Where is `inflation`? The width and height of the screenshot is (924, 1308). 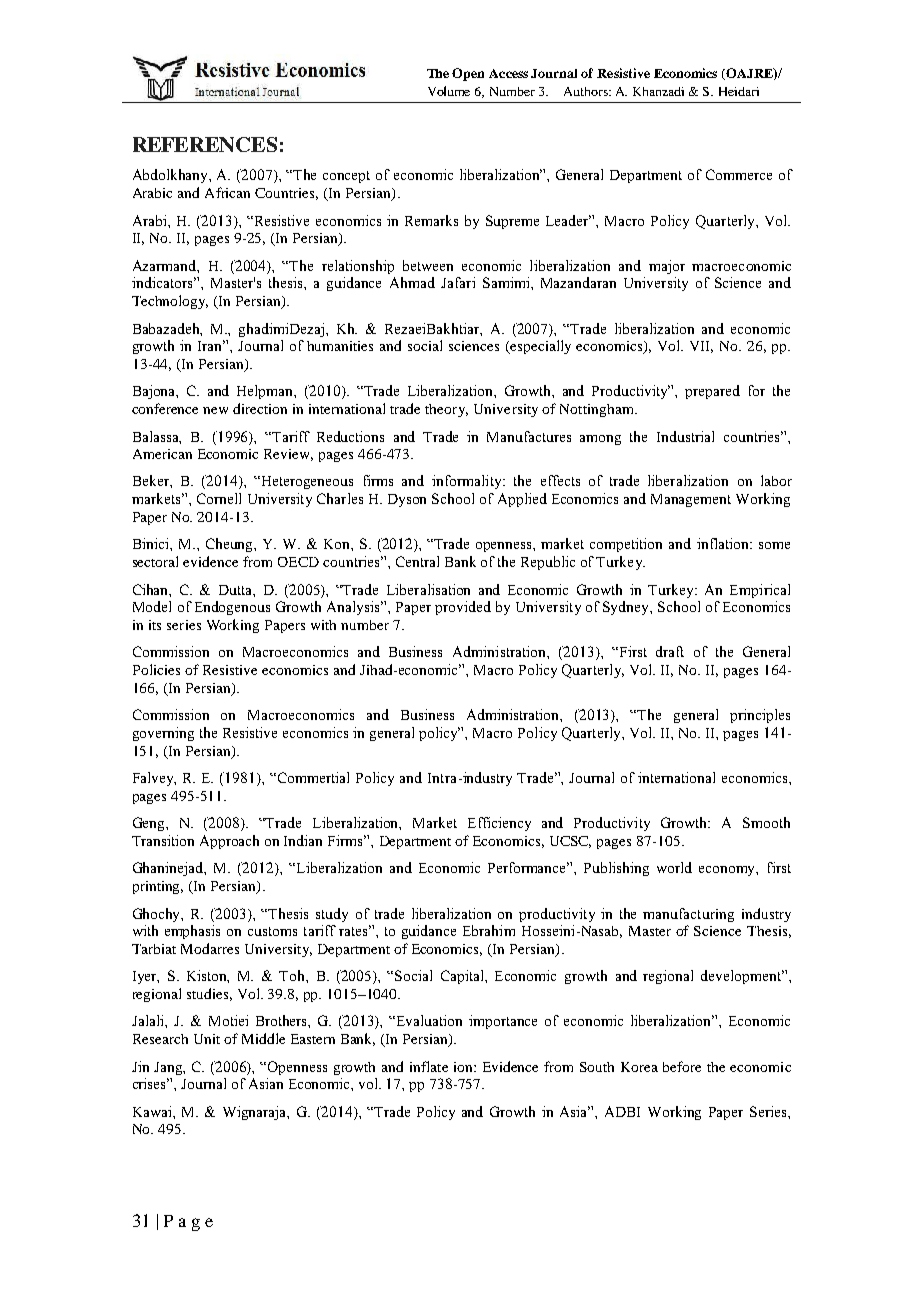
inflation is located at coordinates (724, 543).
